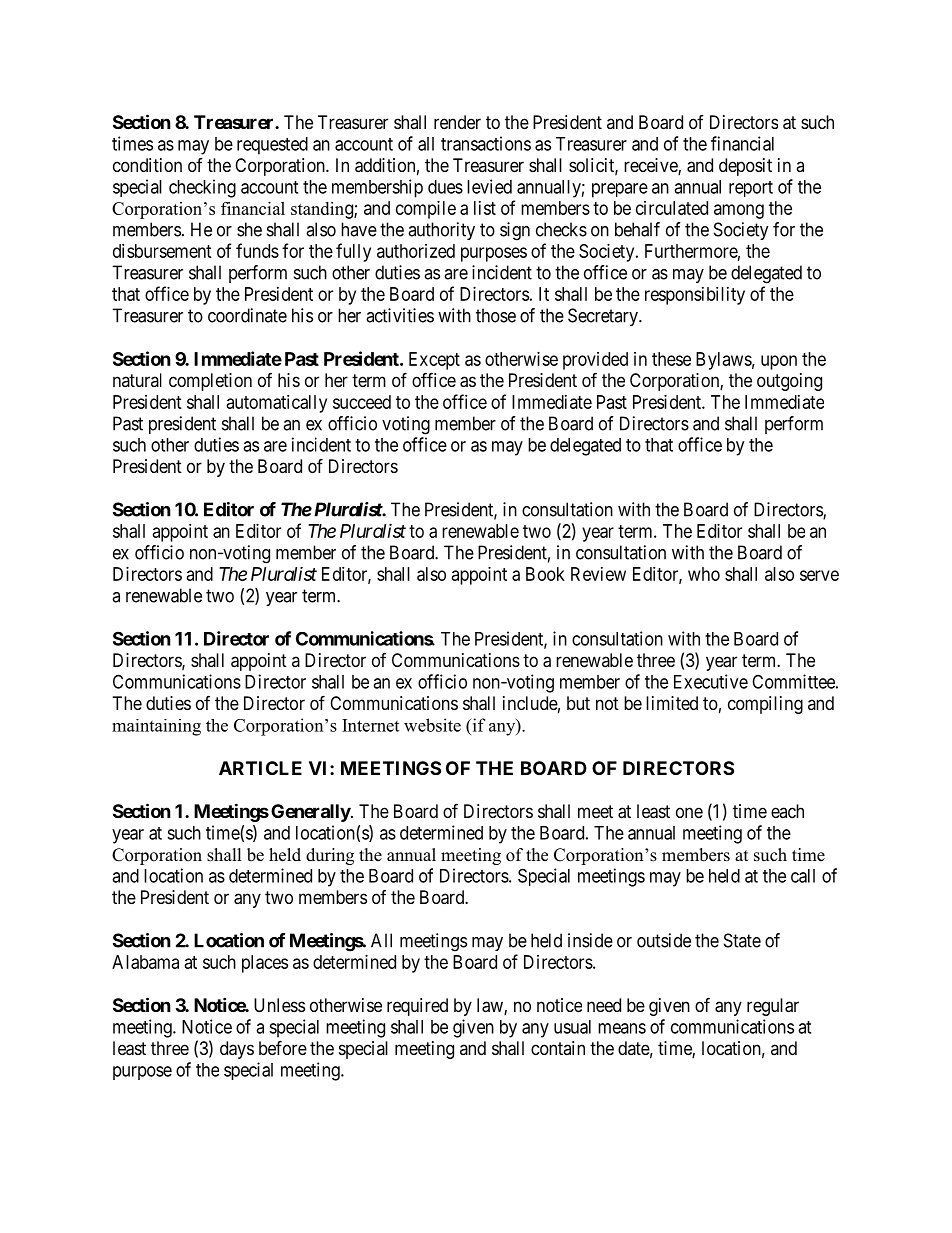 The width and height of the image is (952, 1233). I want to click on days, so click(237, 1050).
